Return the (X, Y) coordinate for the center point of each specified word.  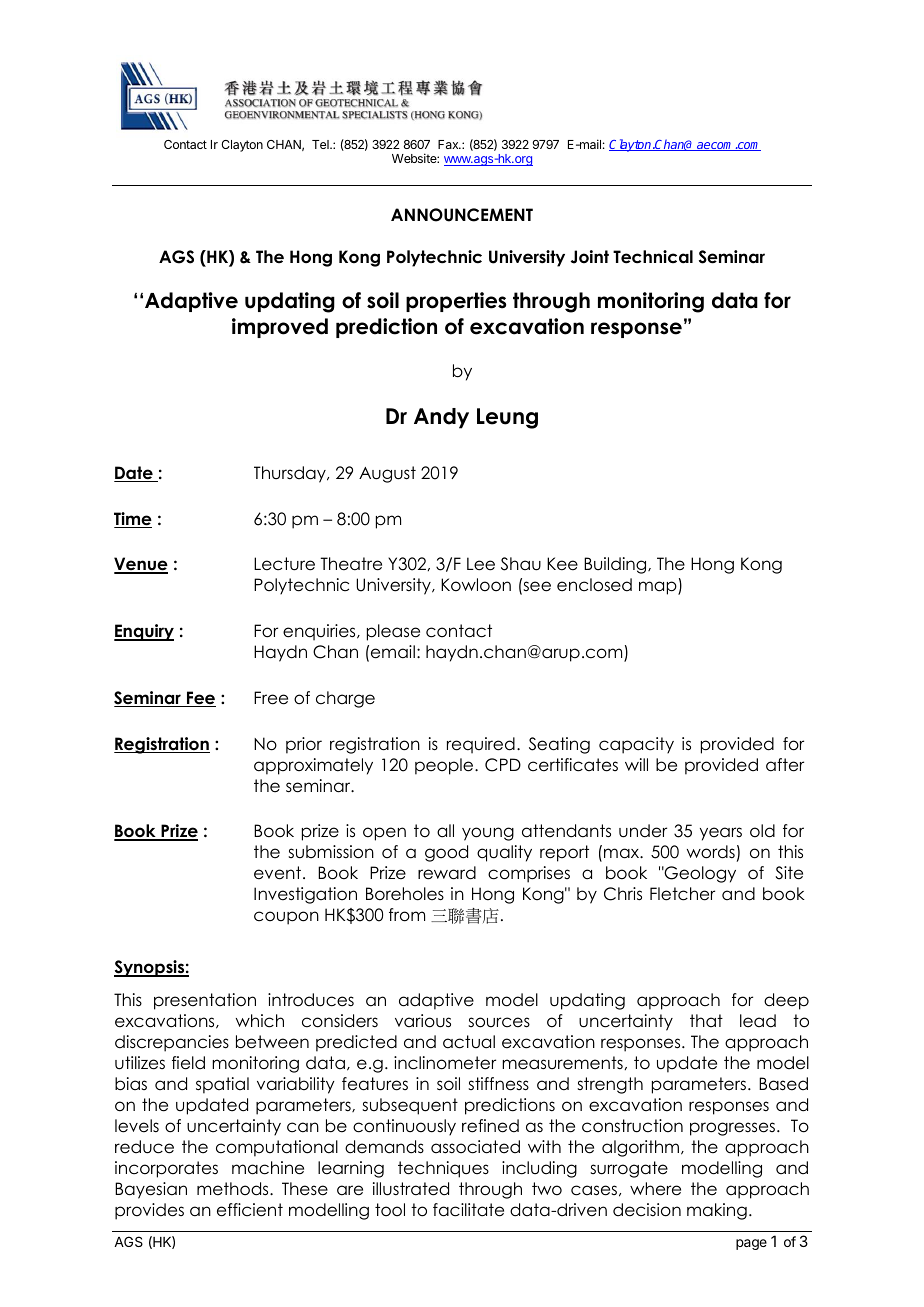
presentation (205, 1001)
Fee (200, 699)
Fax (449, 144)
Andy (441, 418)
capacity (636, 745)
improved (280, 328)
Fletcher (682, 894)
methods (234, 1189)
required (481, 745)
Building (616, 565)
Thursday (291, 474)
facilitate (468, 1210)
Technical (653, 257)
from (407, 915)
